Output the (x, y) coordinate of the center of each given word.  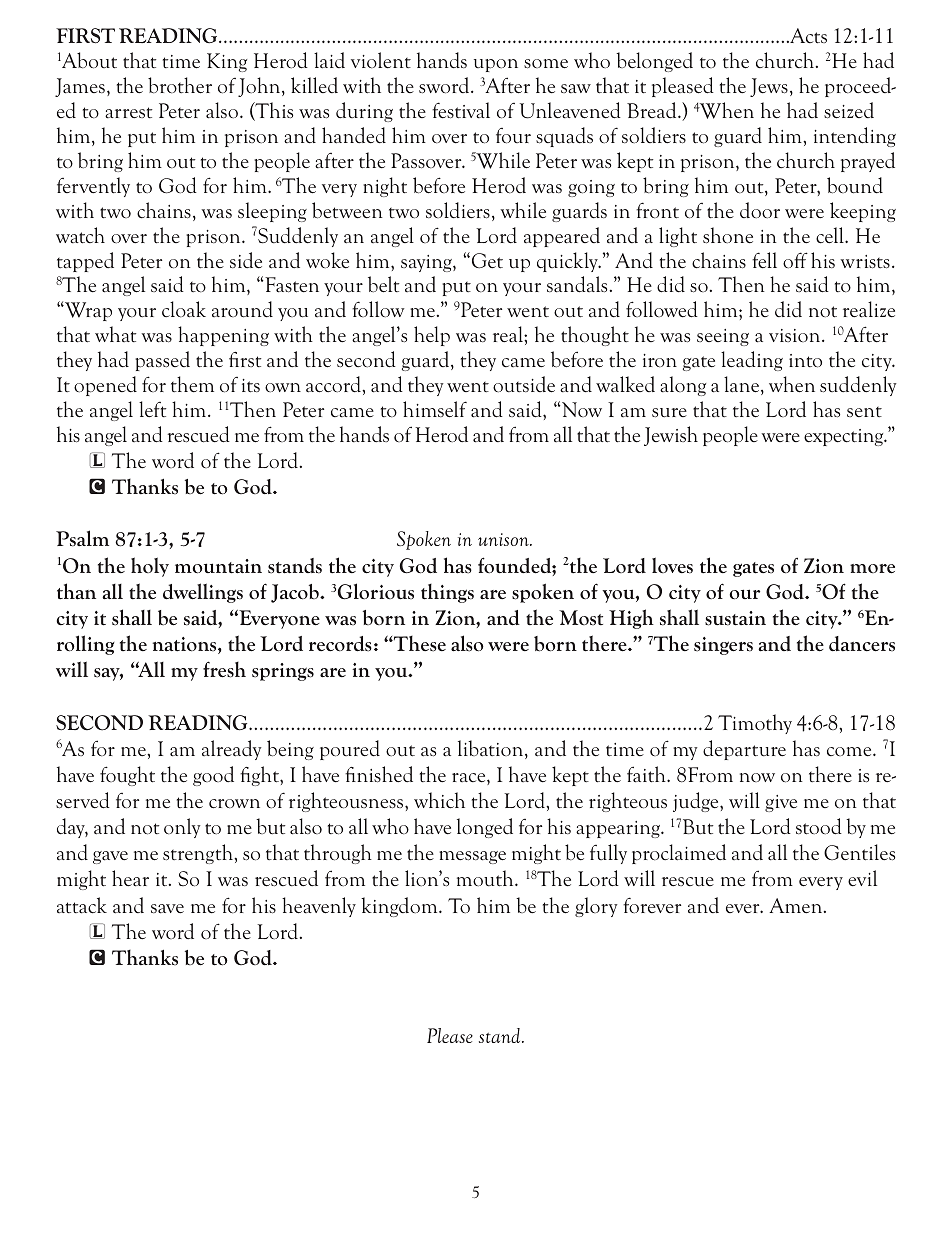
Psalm (82, 538)
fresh (224, 669)
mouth (486, 878)
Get (486, 260)
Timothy (755, 724)
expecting (845, 437)
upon (496, 65)
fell (764, 260)
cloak (184, 309)
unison (504, 539)
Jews (769, 87)
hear (130, 878)
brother (180, 85)
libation (492, 749)
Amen (797, 905)
